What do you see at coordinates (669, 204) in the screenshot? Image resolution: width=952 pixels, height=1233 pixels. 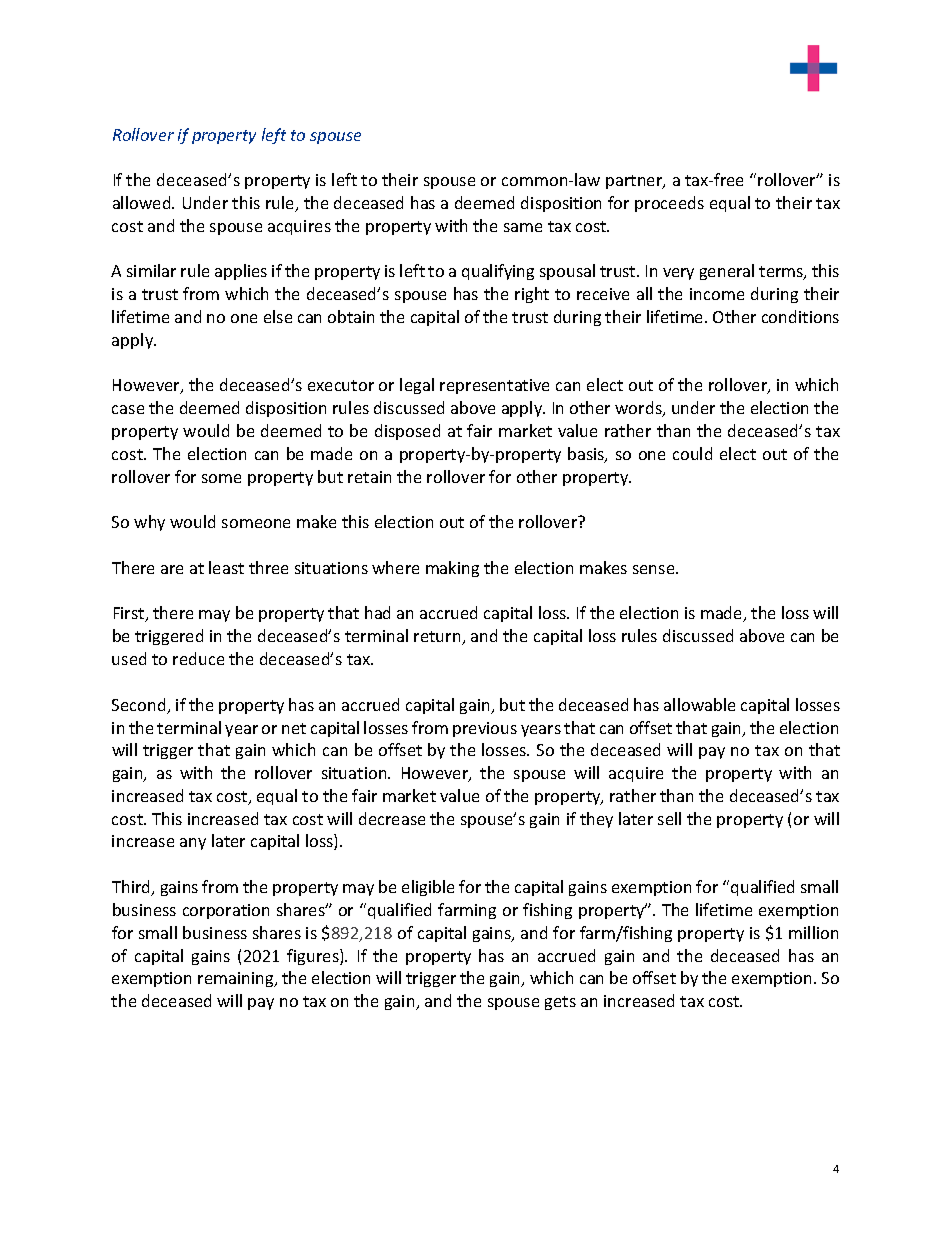 I see `proceeds` at bounding box center [669, 204].
